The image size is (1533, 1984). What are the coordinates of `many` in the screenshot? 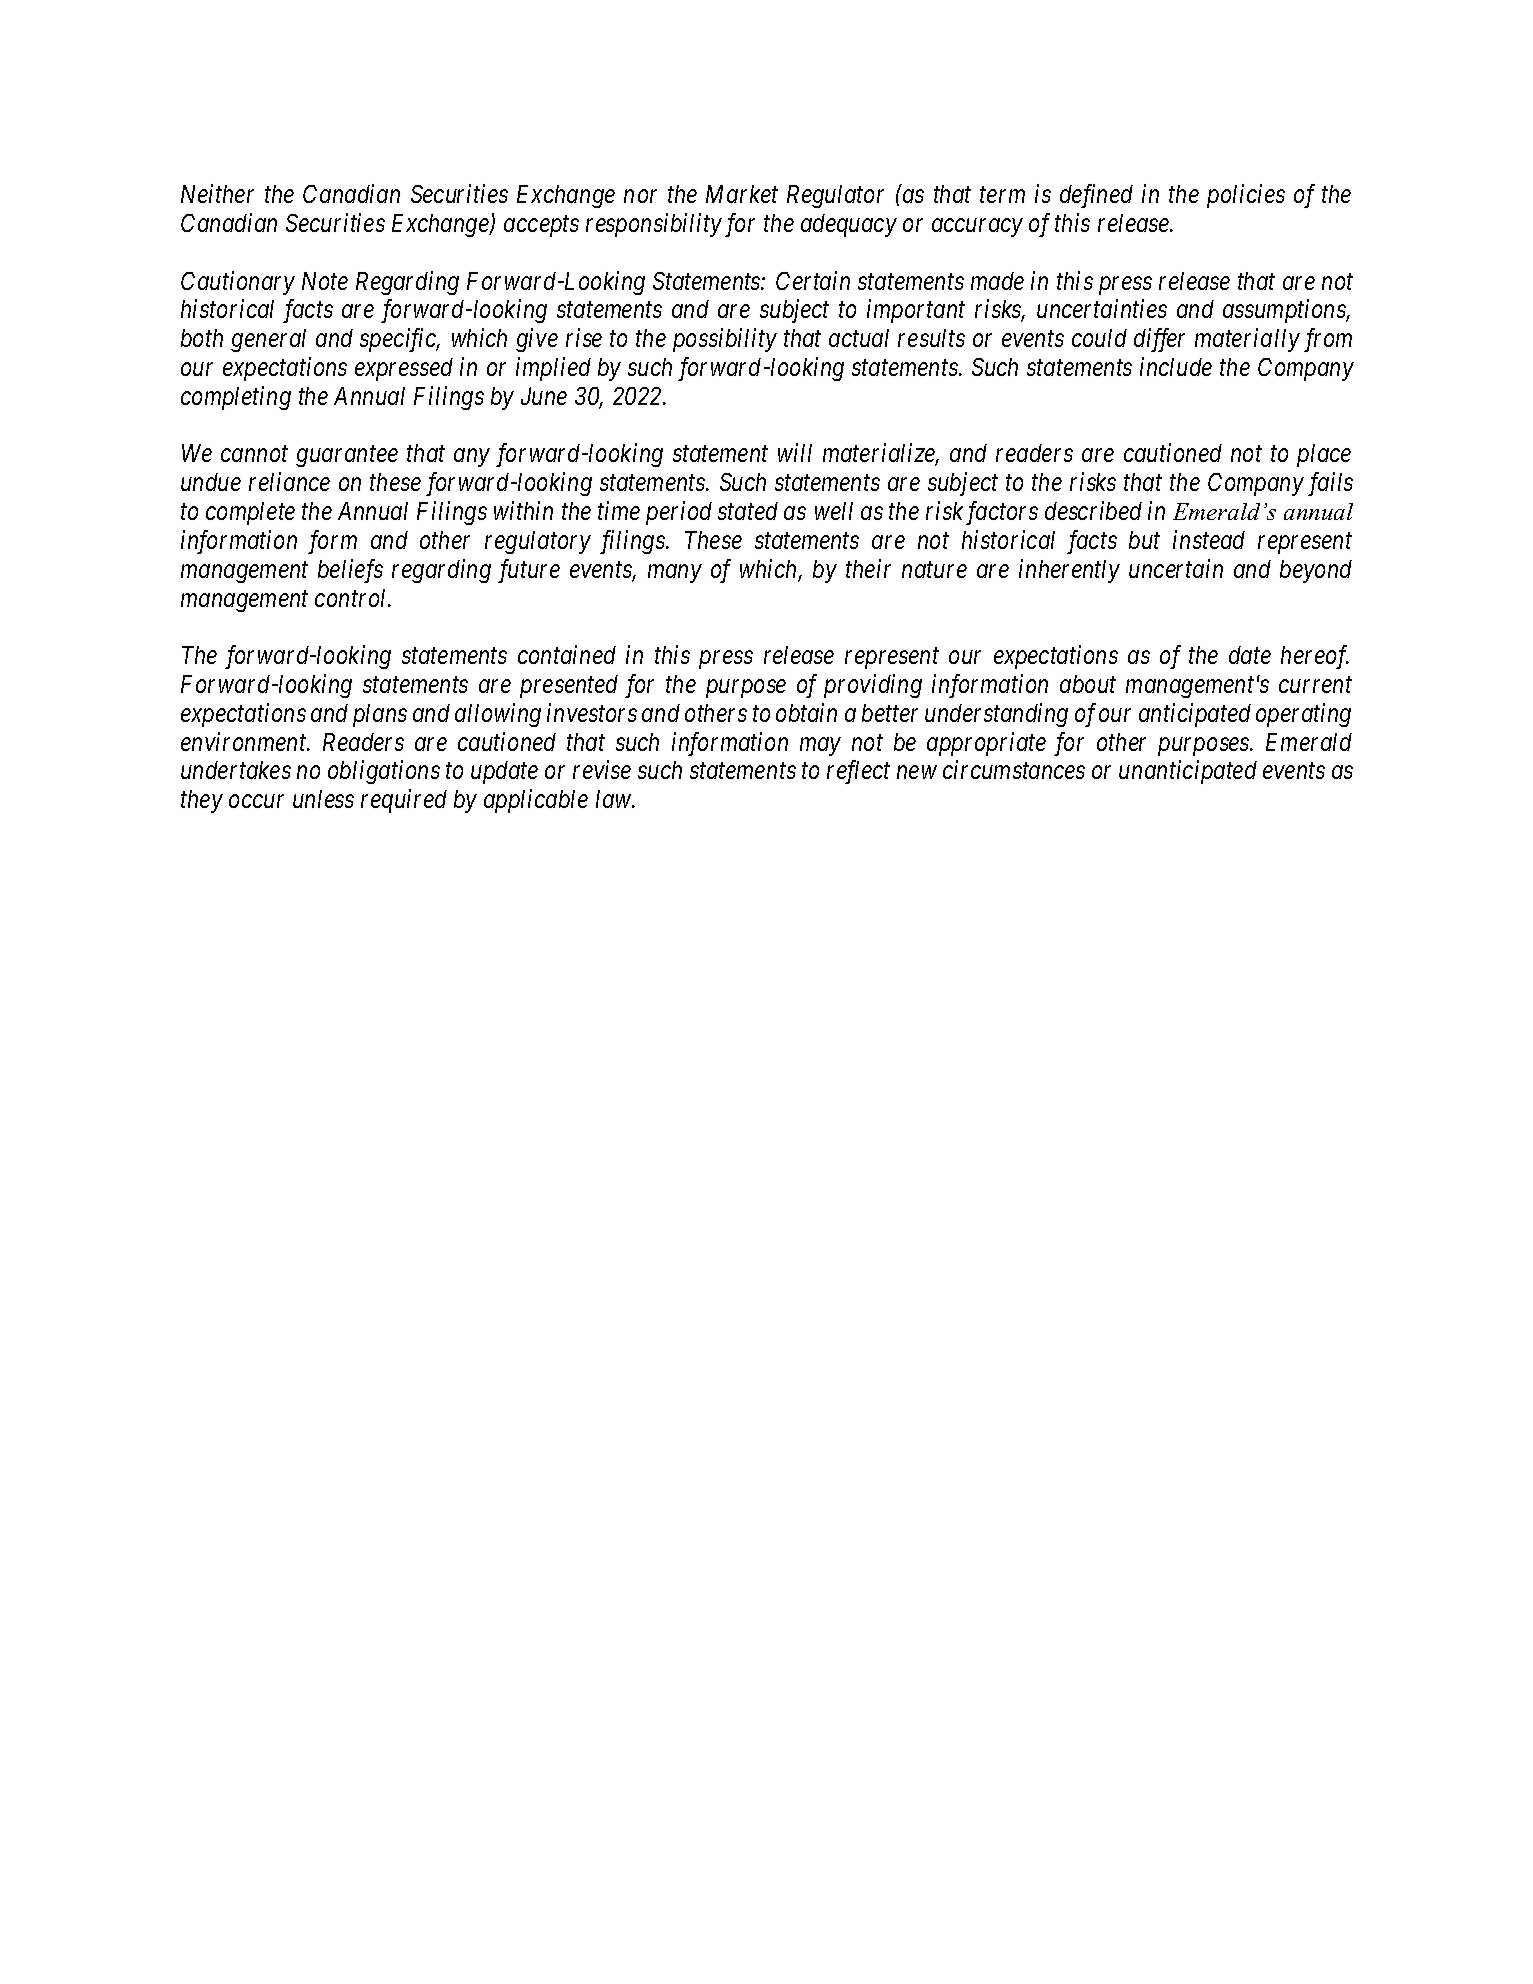 It's located at (674, 574).
